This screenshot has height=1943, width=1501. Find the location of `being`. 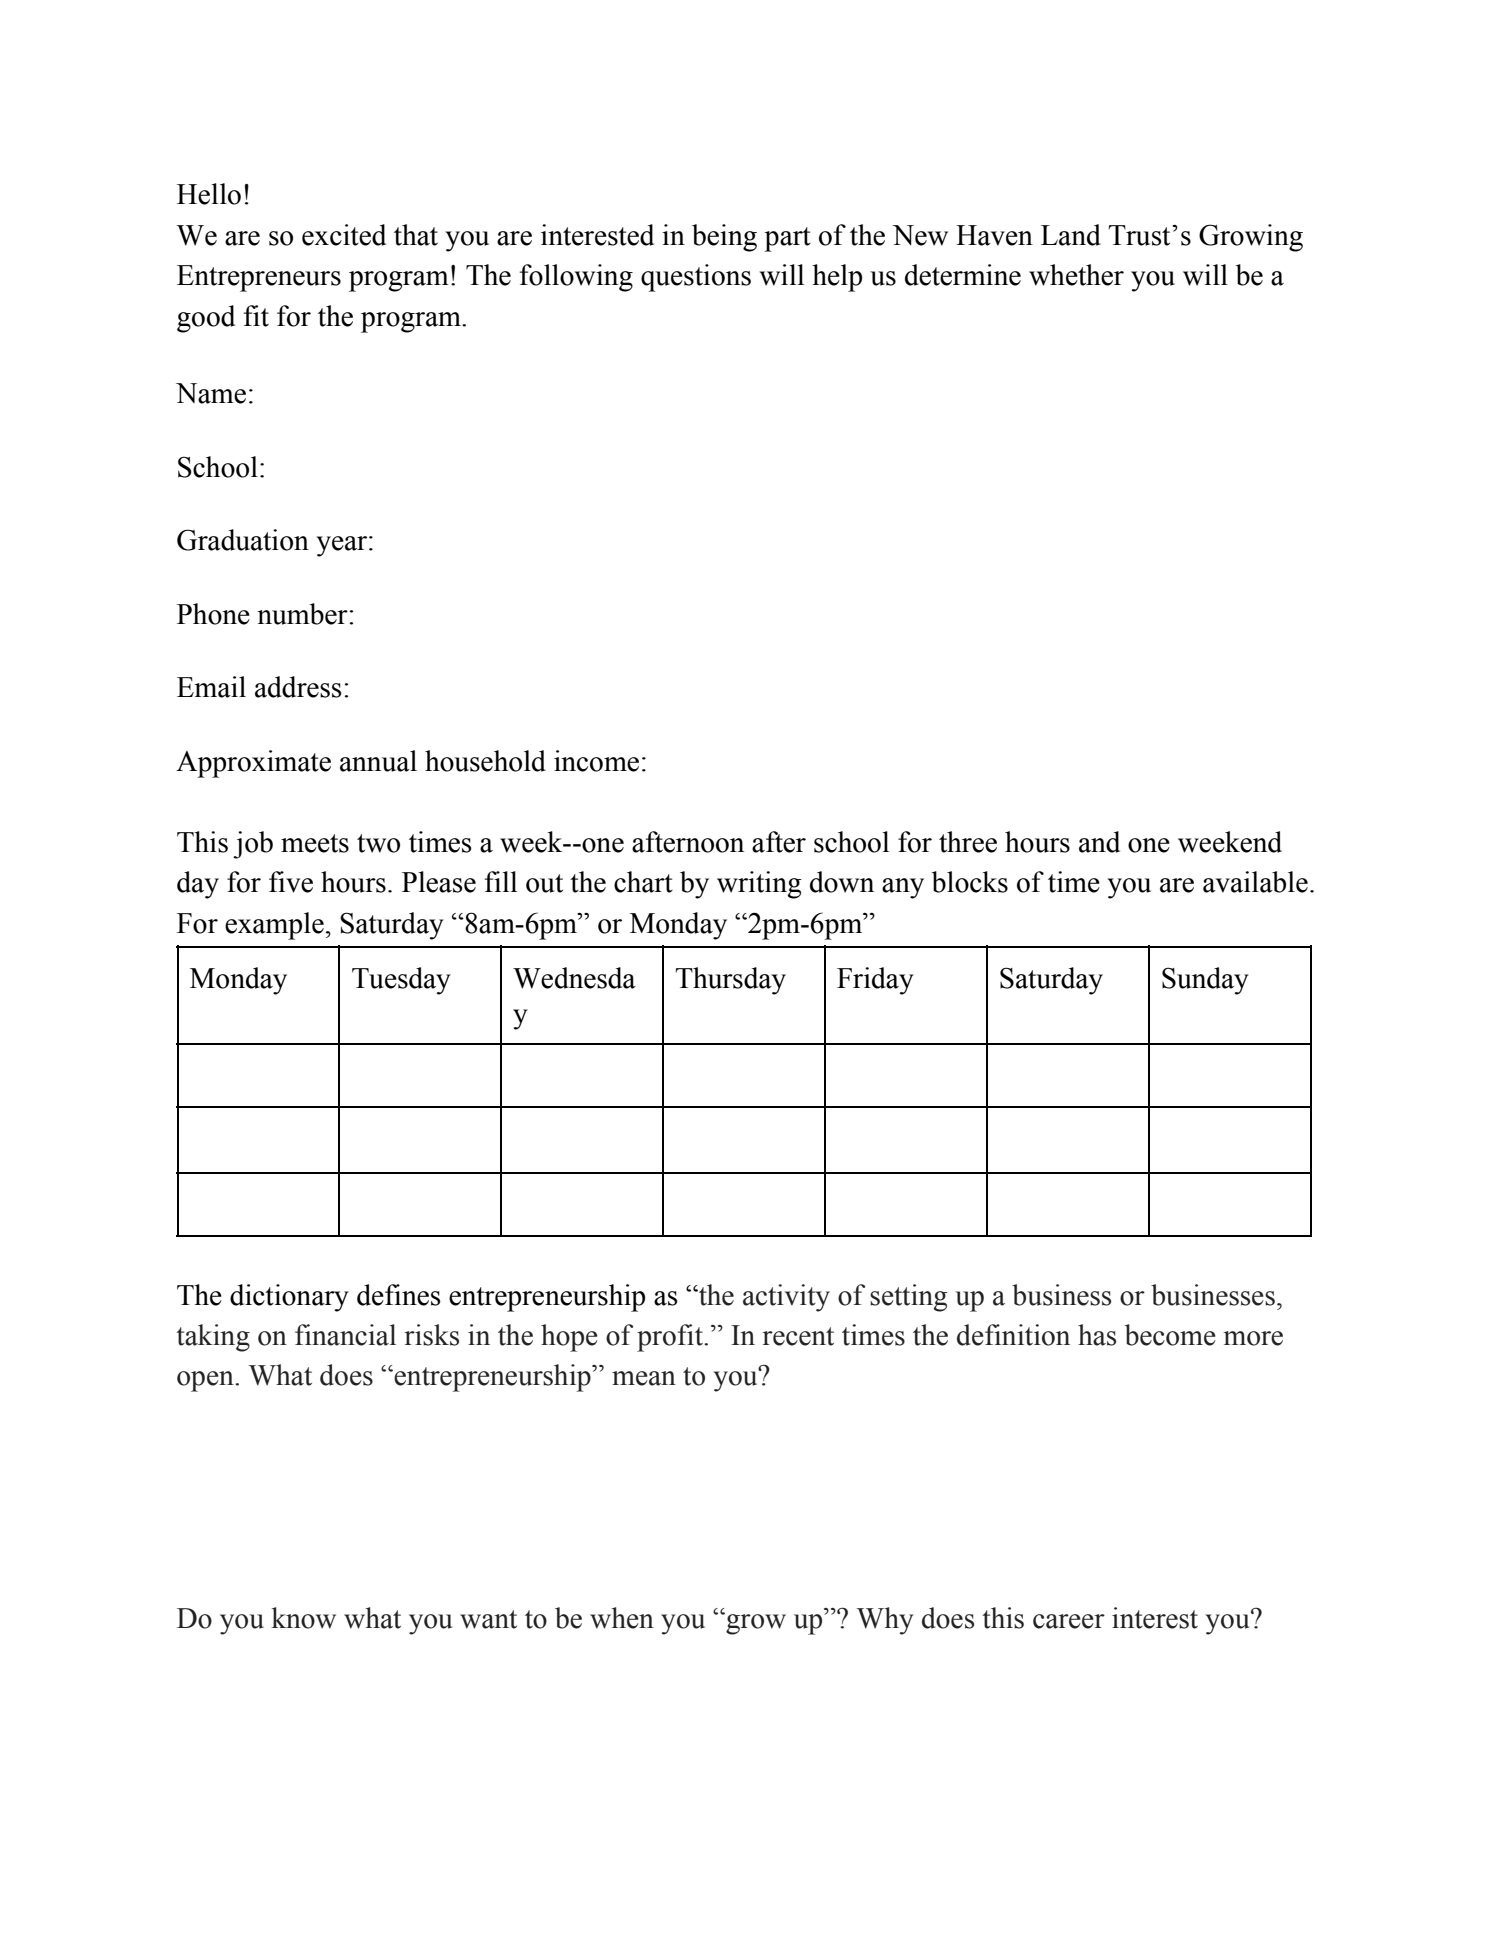

being is located at coordinates (724, 238).
